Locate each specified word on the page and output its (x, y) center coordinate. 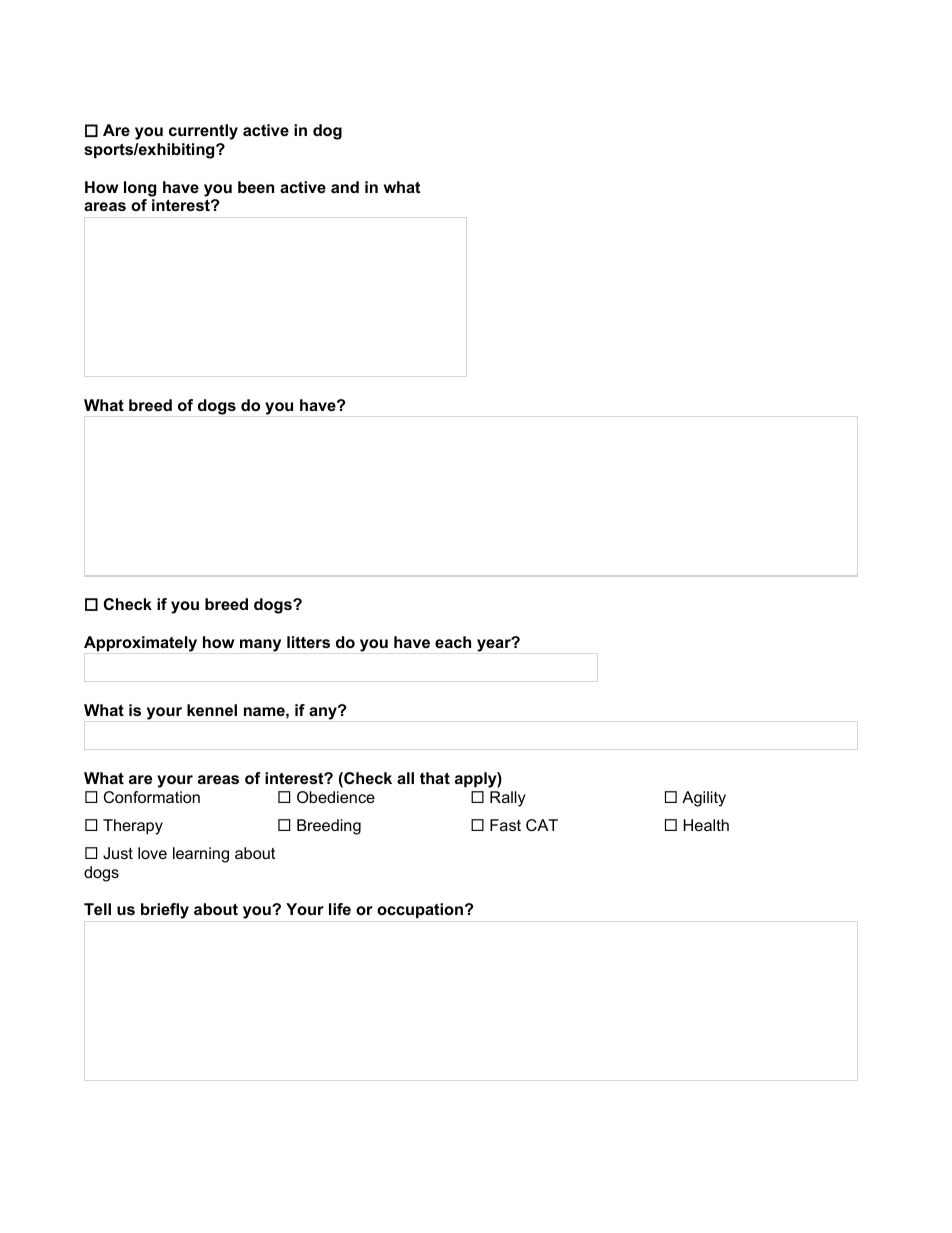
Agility (704, 799)
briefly (165, 911)
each (453, 642)
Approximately (140, 644)
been (256, 187)
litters (308, 642)
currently (203, 132)
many (260, 645)
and (345, 187)
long (140, 189)
